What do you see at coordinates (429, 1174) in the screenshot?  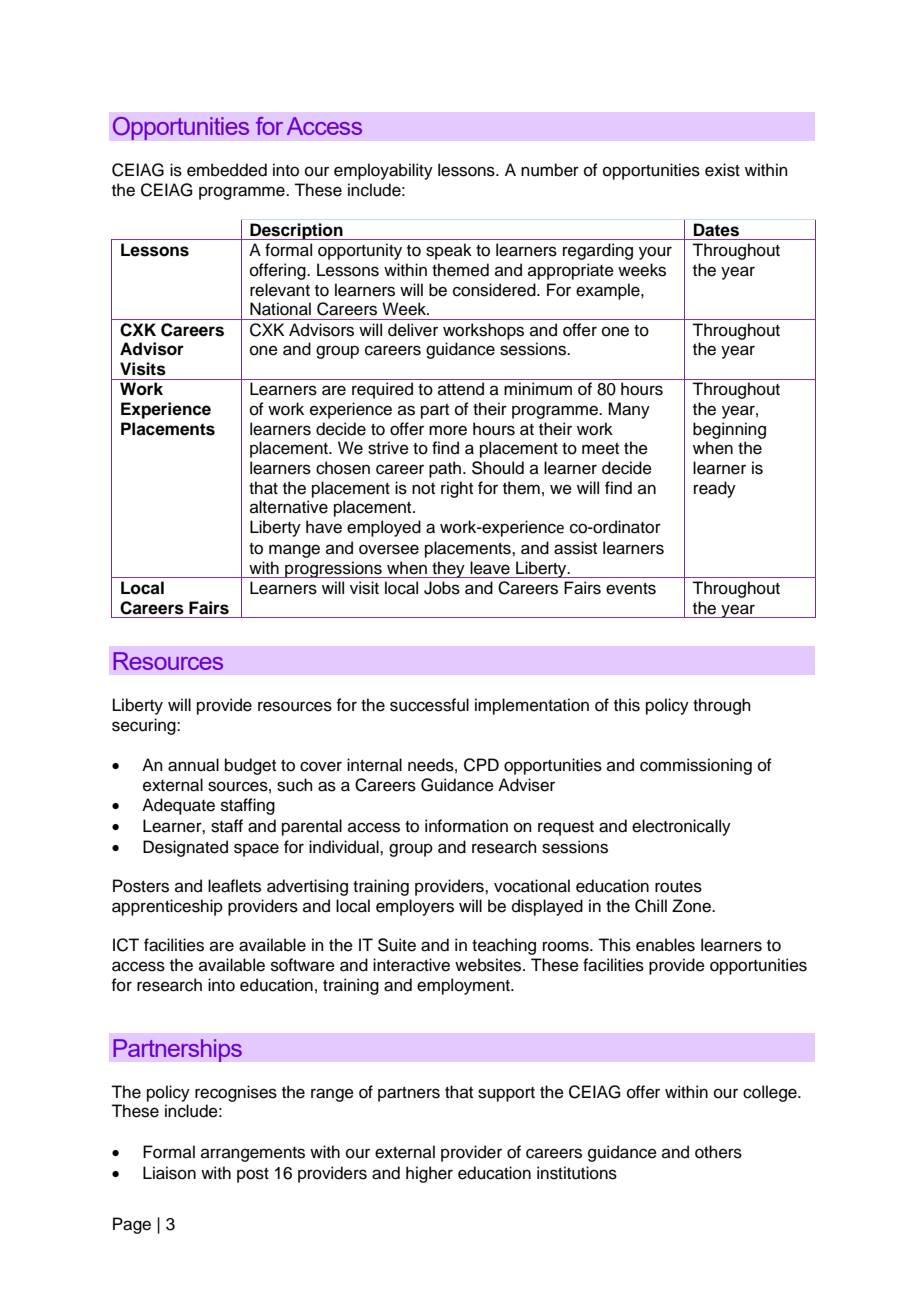 I see `higher` at bounding box center [429, 1174].
